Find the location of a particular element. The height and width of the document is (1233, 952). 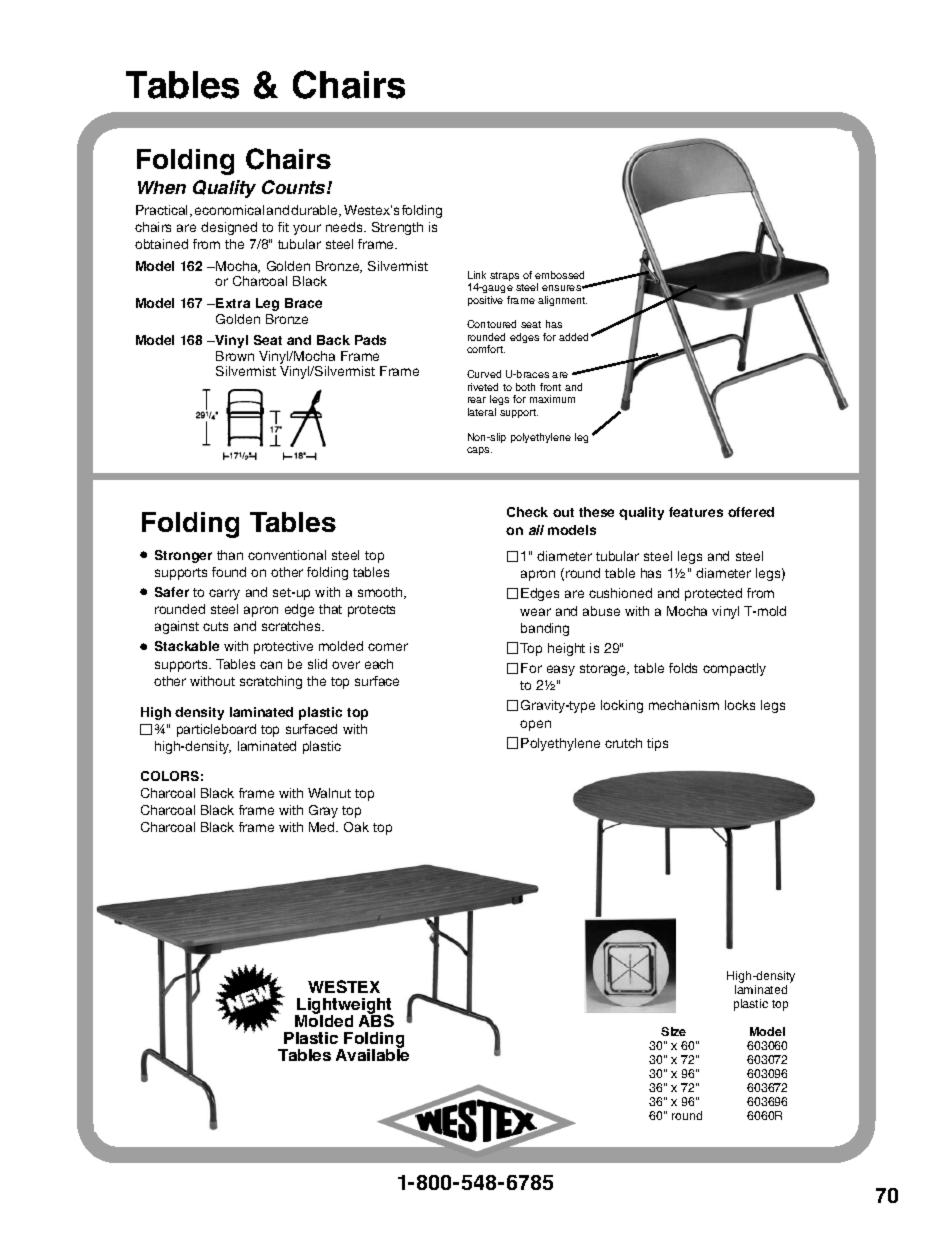

protected is located at coordinates (713, 594).
